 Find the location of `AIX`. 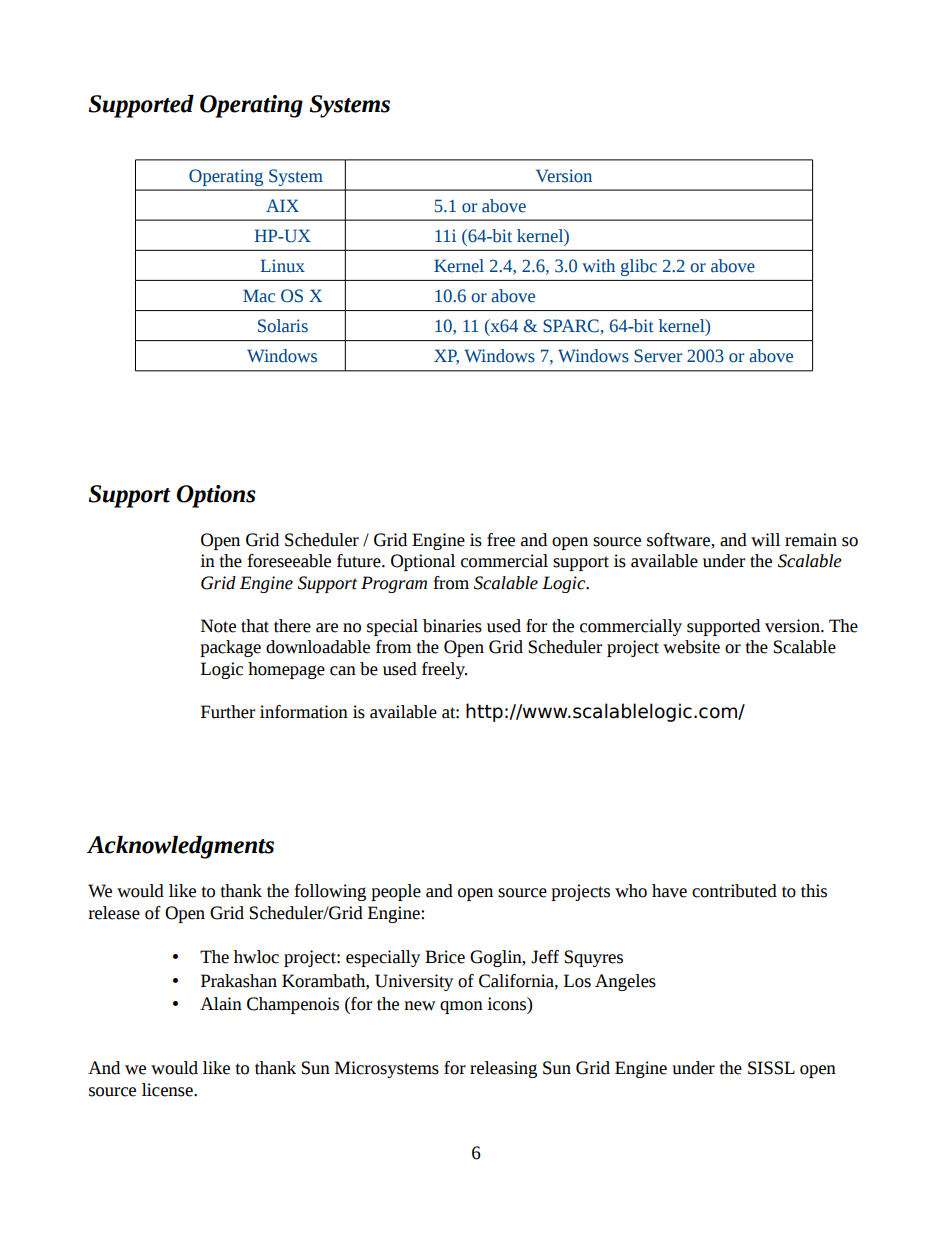

AIX is located at coordinates (282, 205).
